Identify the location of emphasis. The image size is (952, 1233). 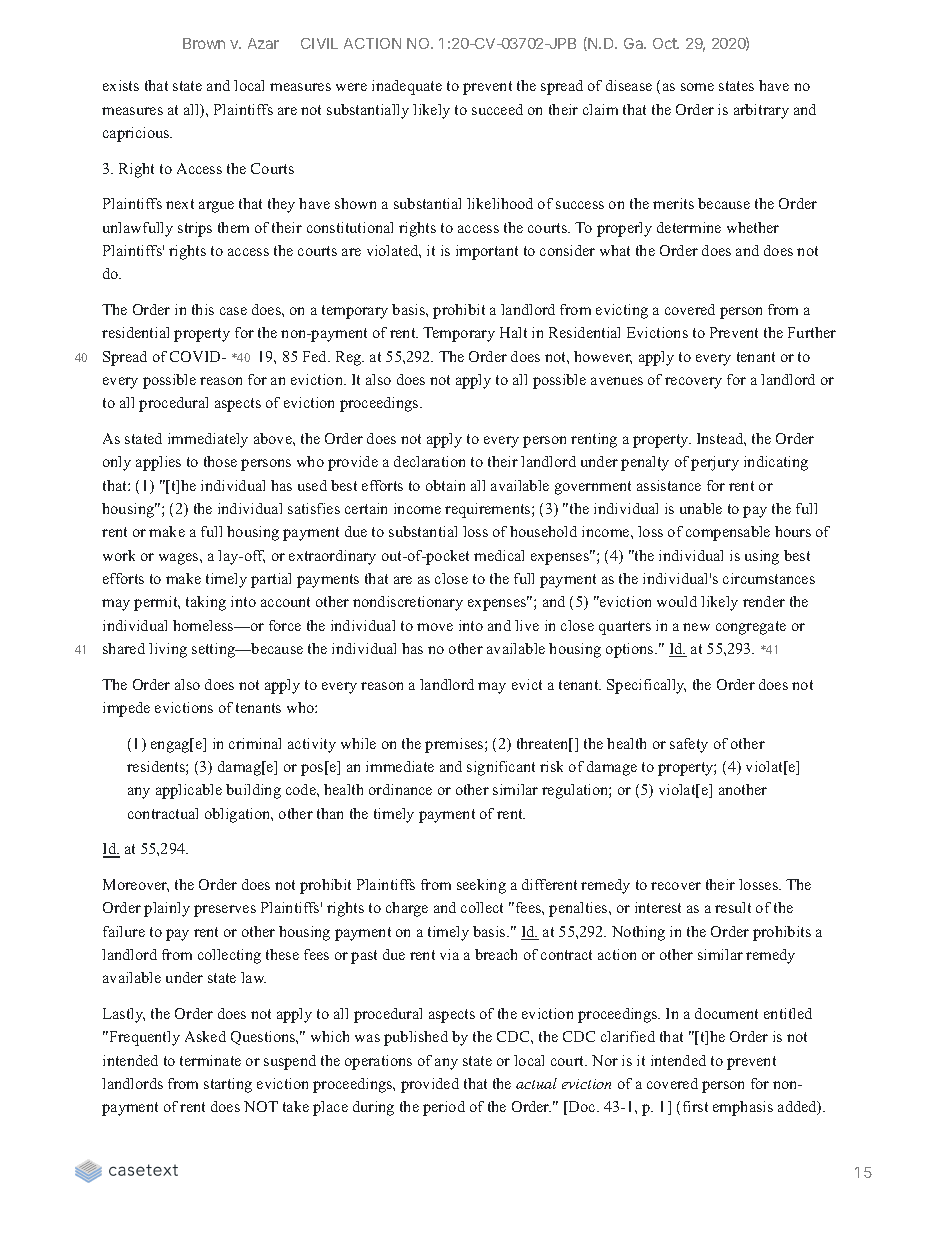
(743, 1108).
